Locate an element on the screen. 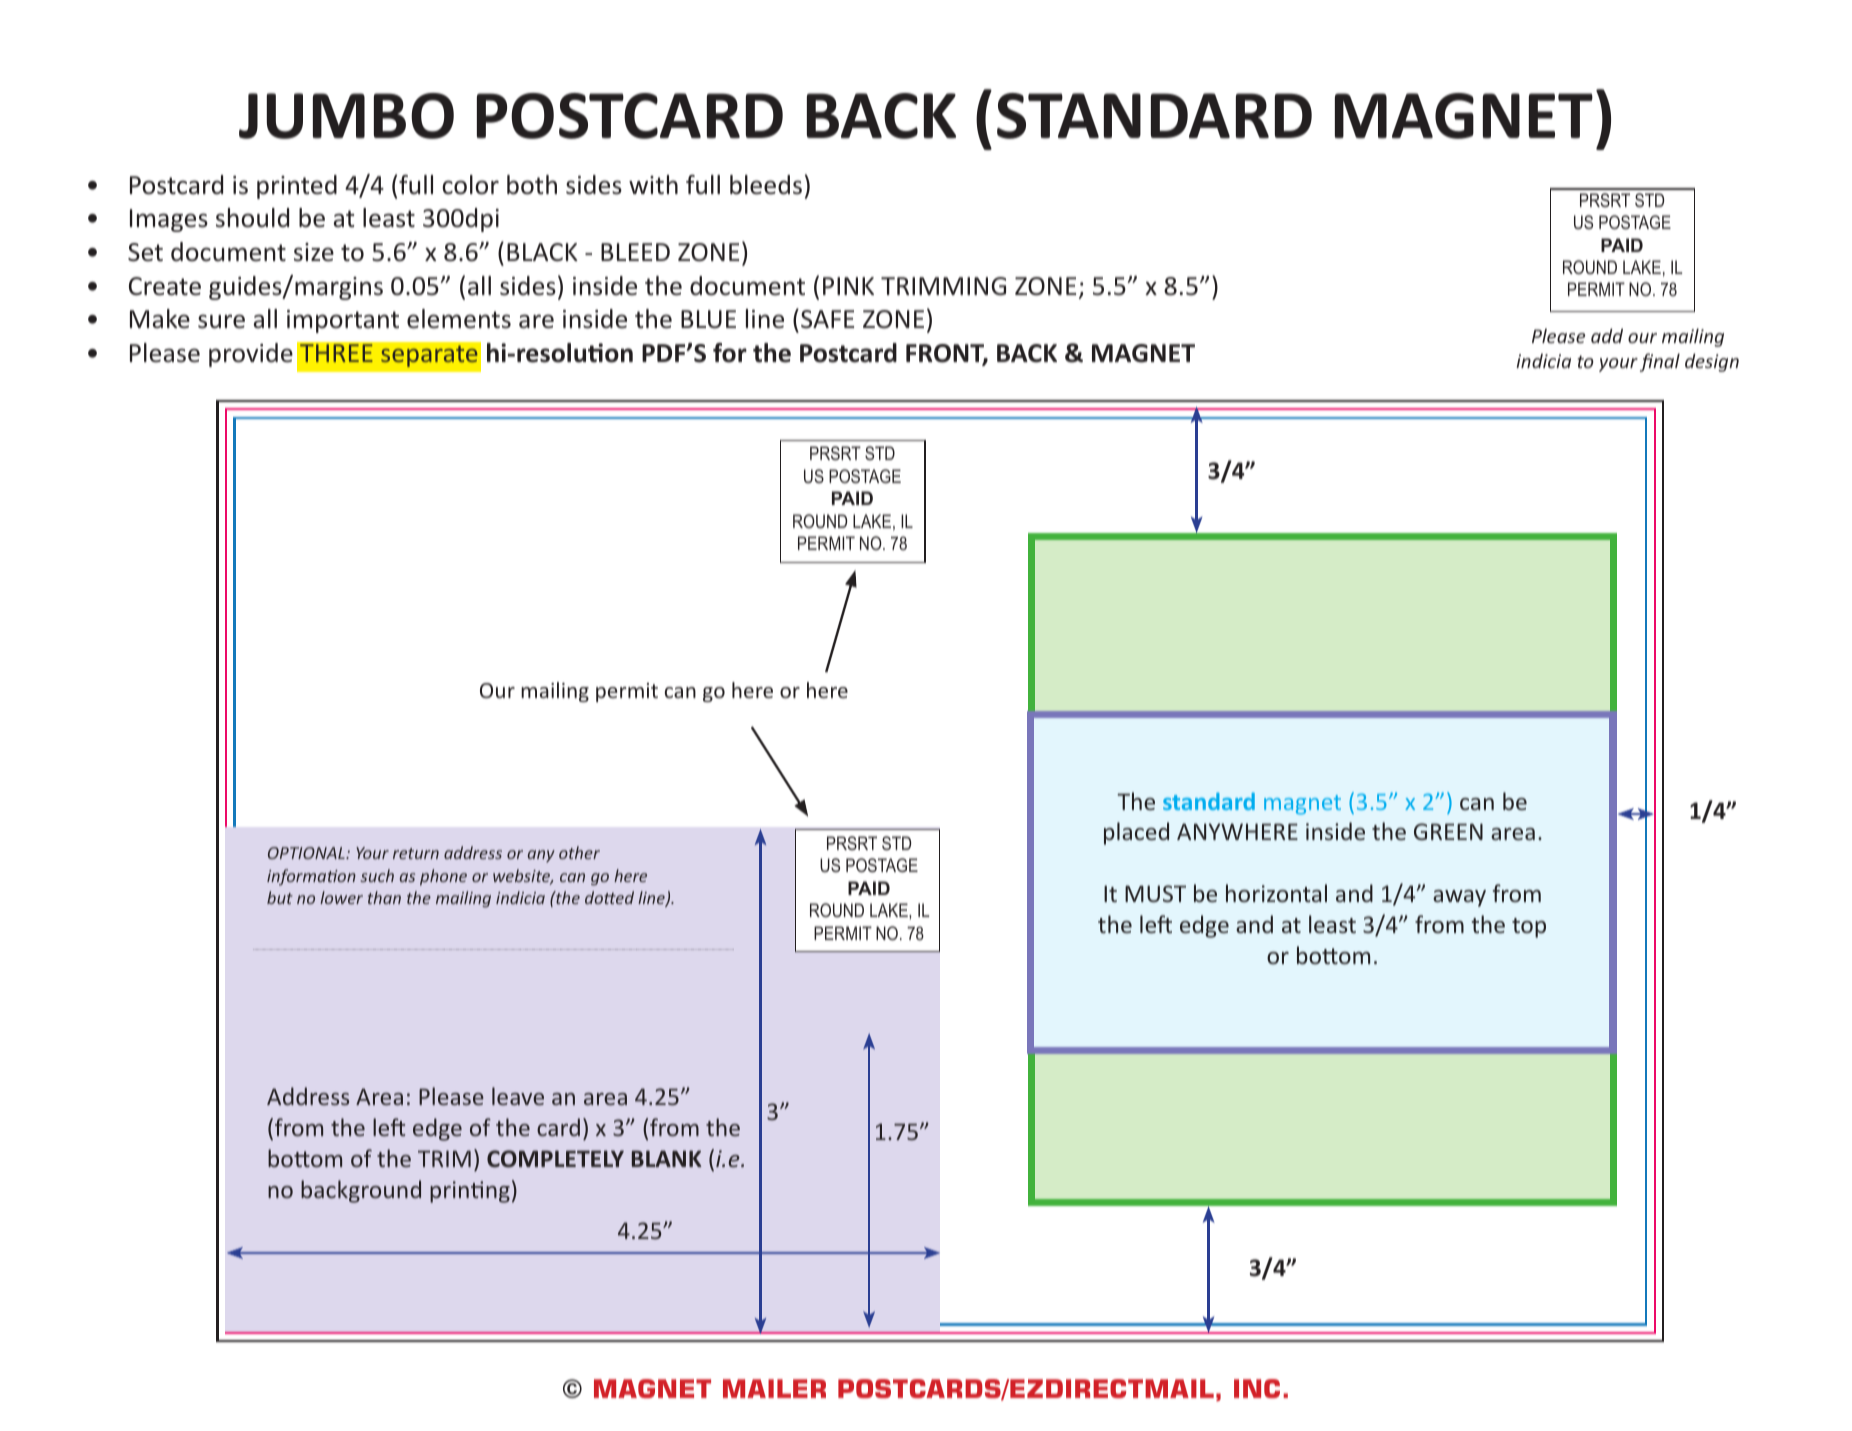  printing is located at coordinates (470, 1192).
